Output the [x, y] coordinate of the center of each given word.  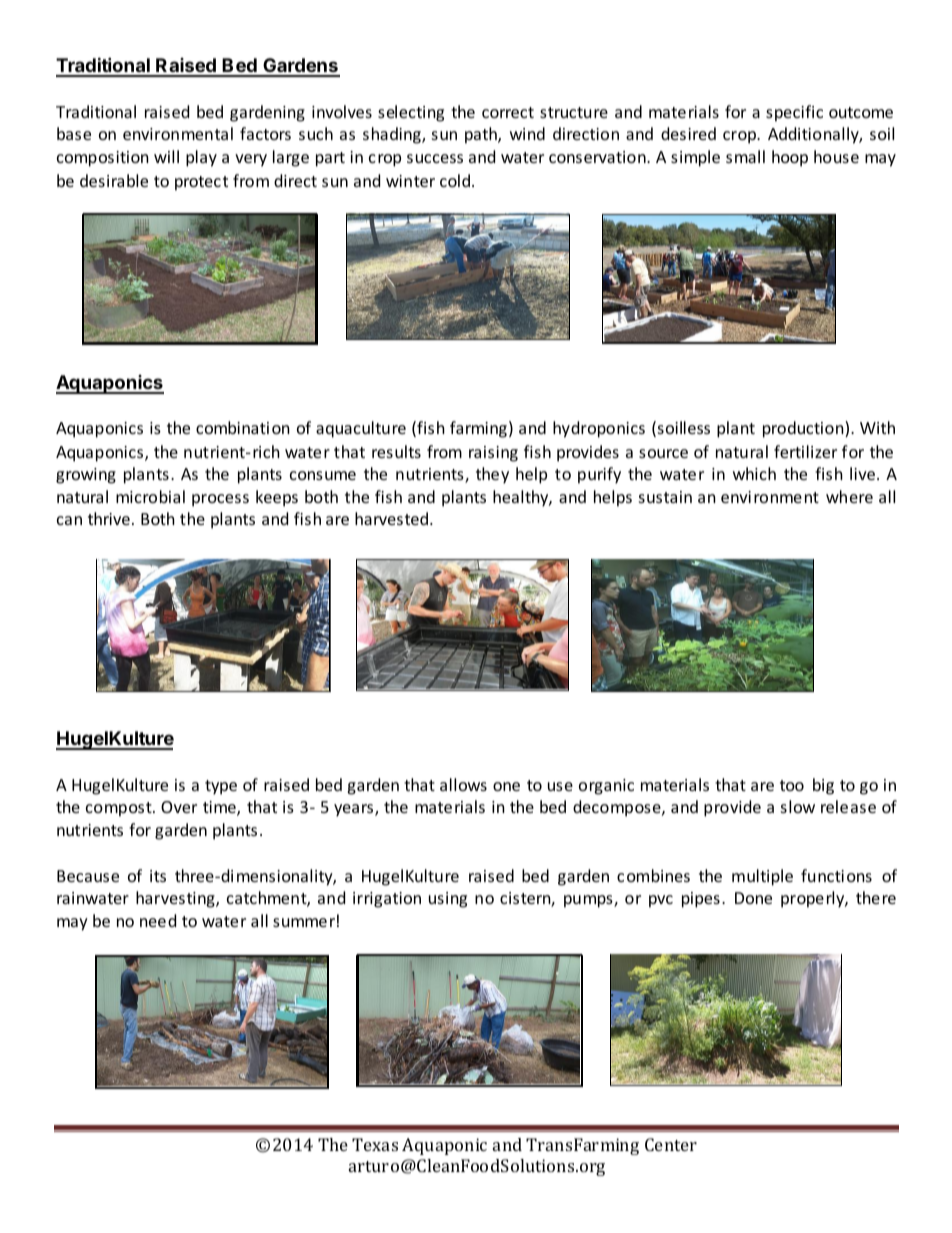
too [792, 785]
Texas [375, 1144]
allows [463, 784]
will [166, 156]
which [754, 473]
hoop [790, 158]
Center [671, 1144]
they [492, 475]
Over [179, 807]
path [482, 135]
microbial [150, 496]
